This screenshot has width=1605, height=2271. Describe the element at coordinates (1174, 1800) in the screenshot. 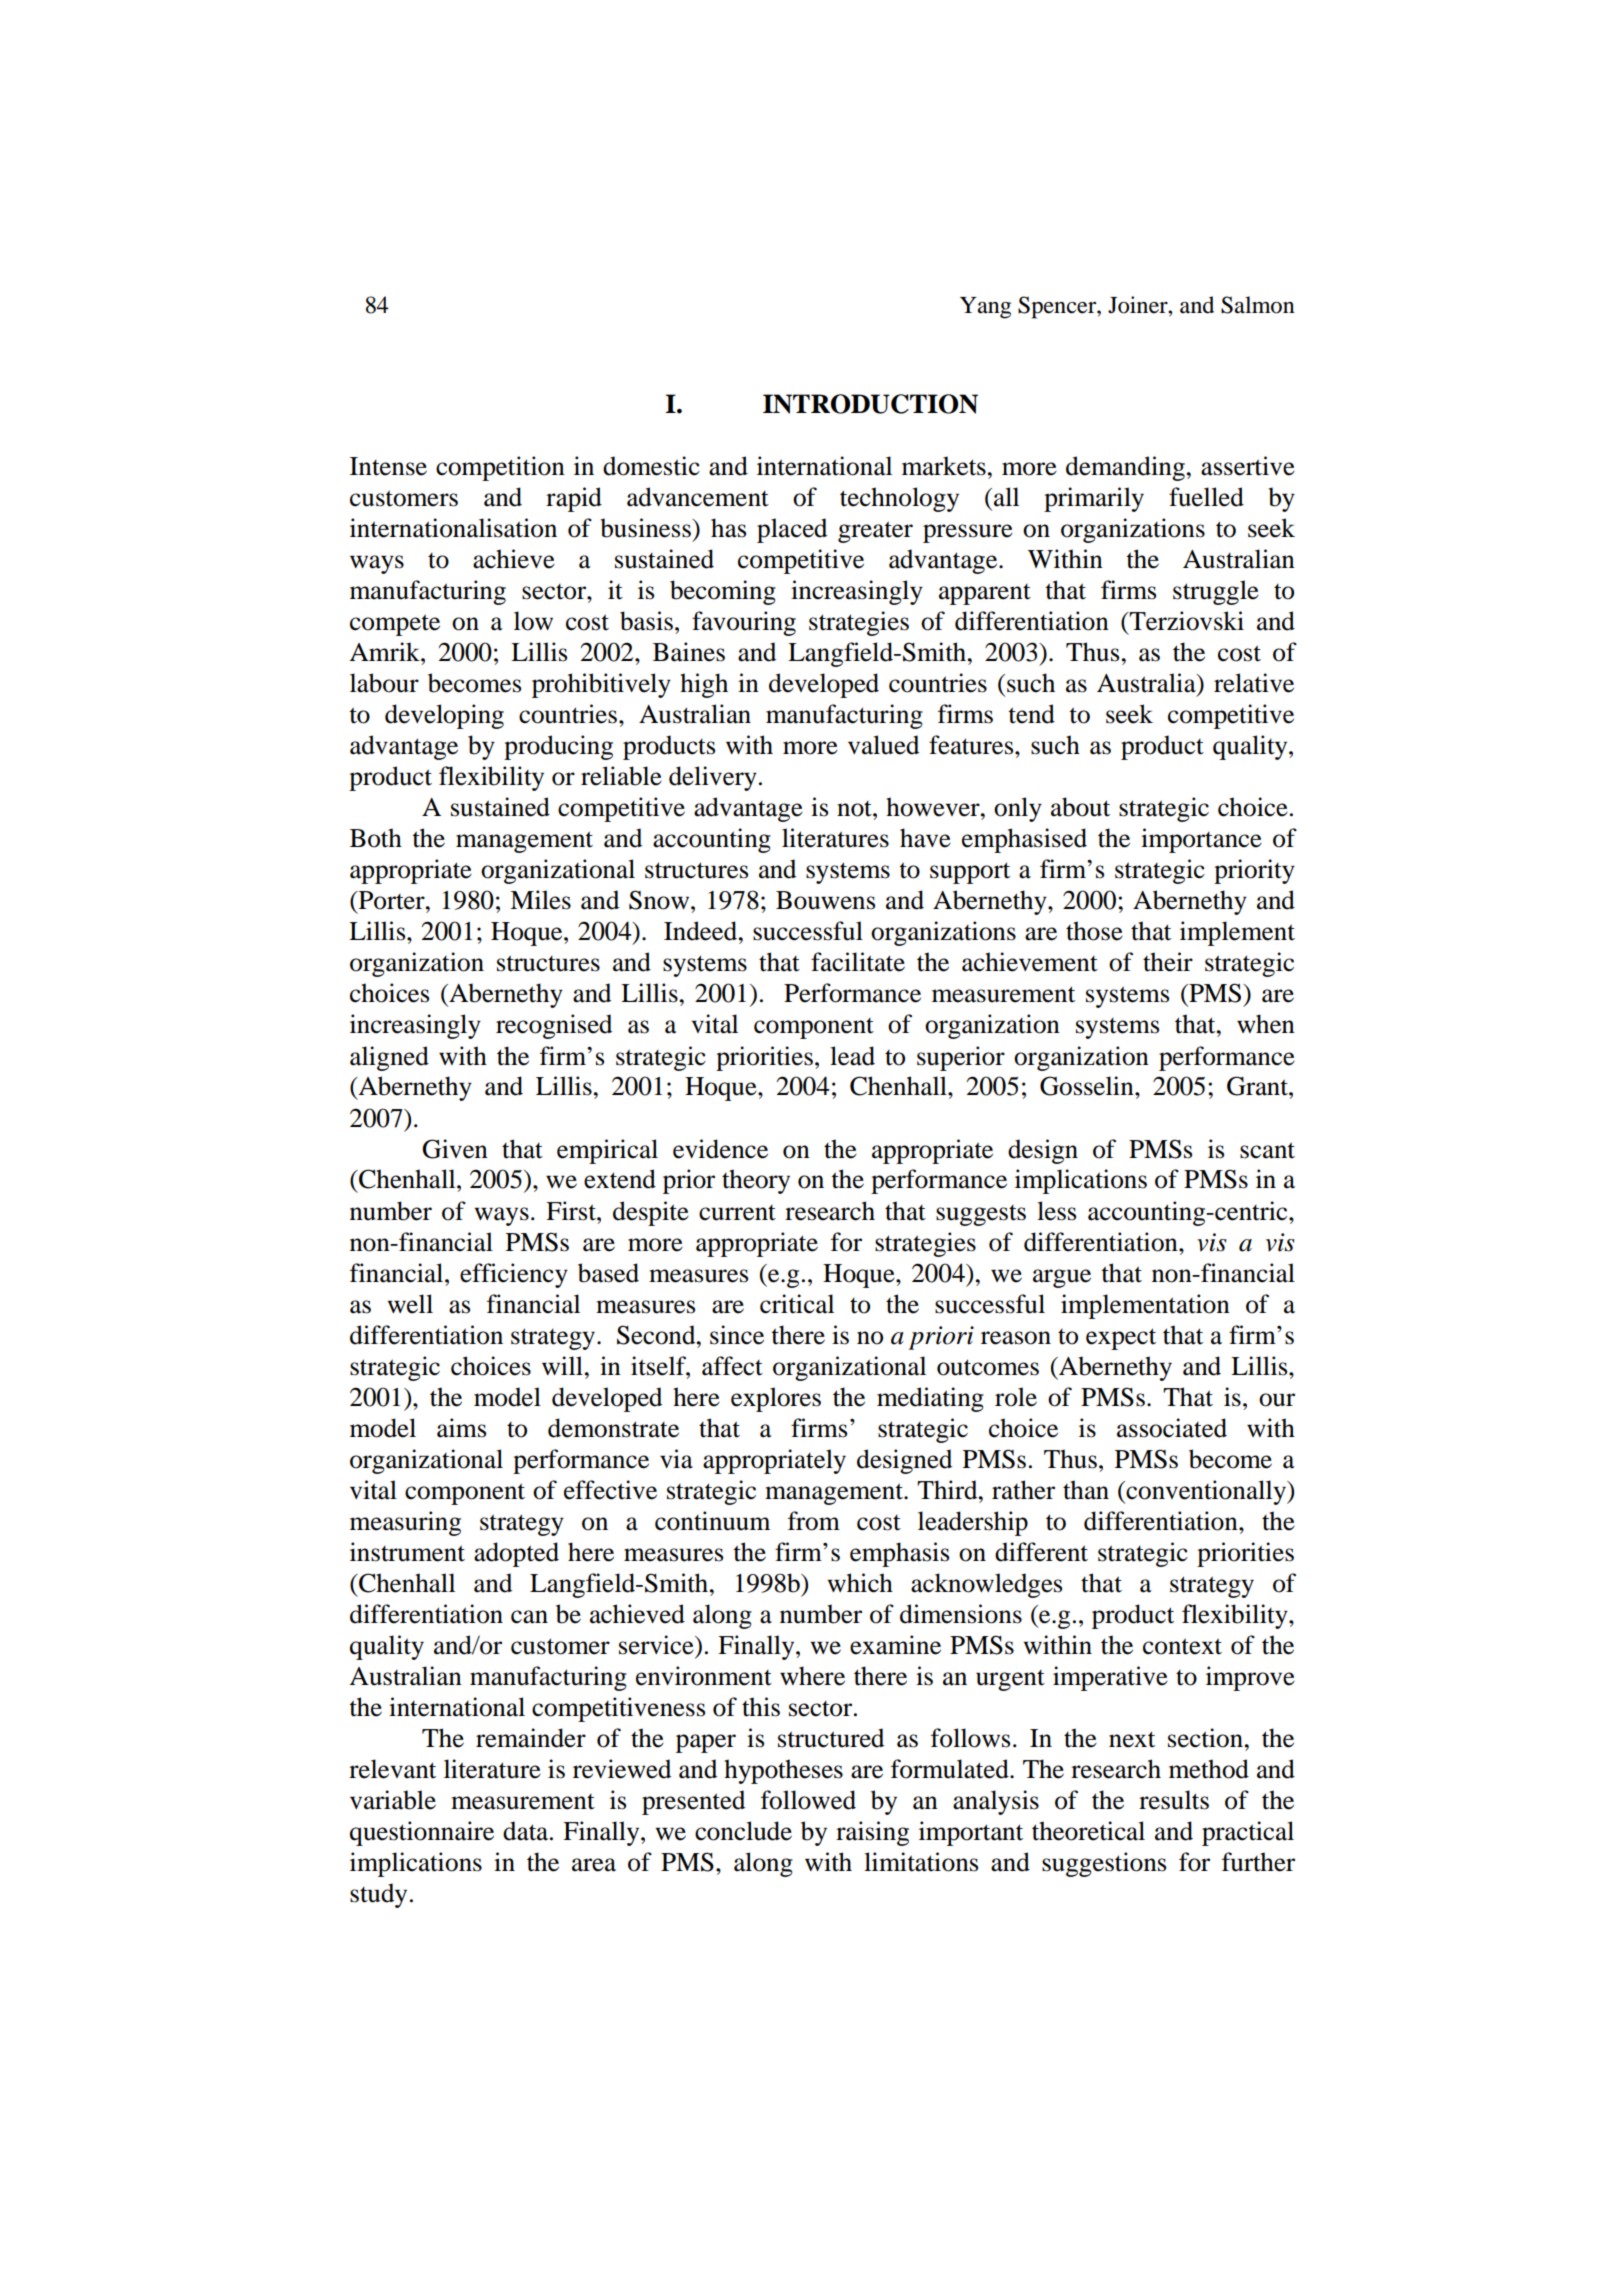

I see `results` at that location.
